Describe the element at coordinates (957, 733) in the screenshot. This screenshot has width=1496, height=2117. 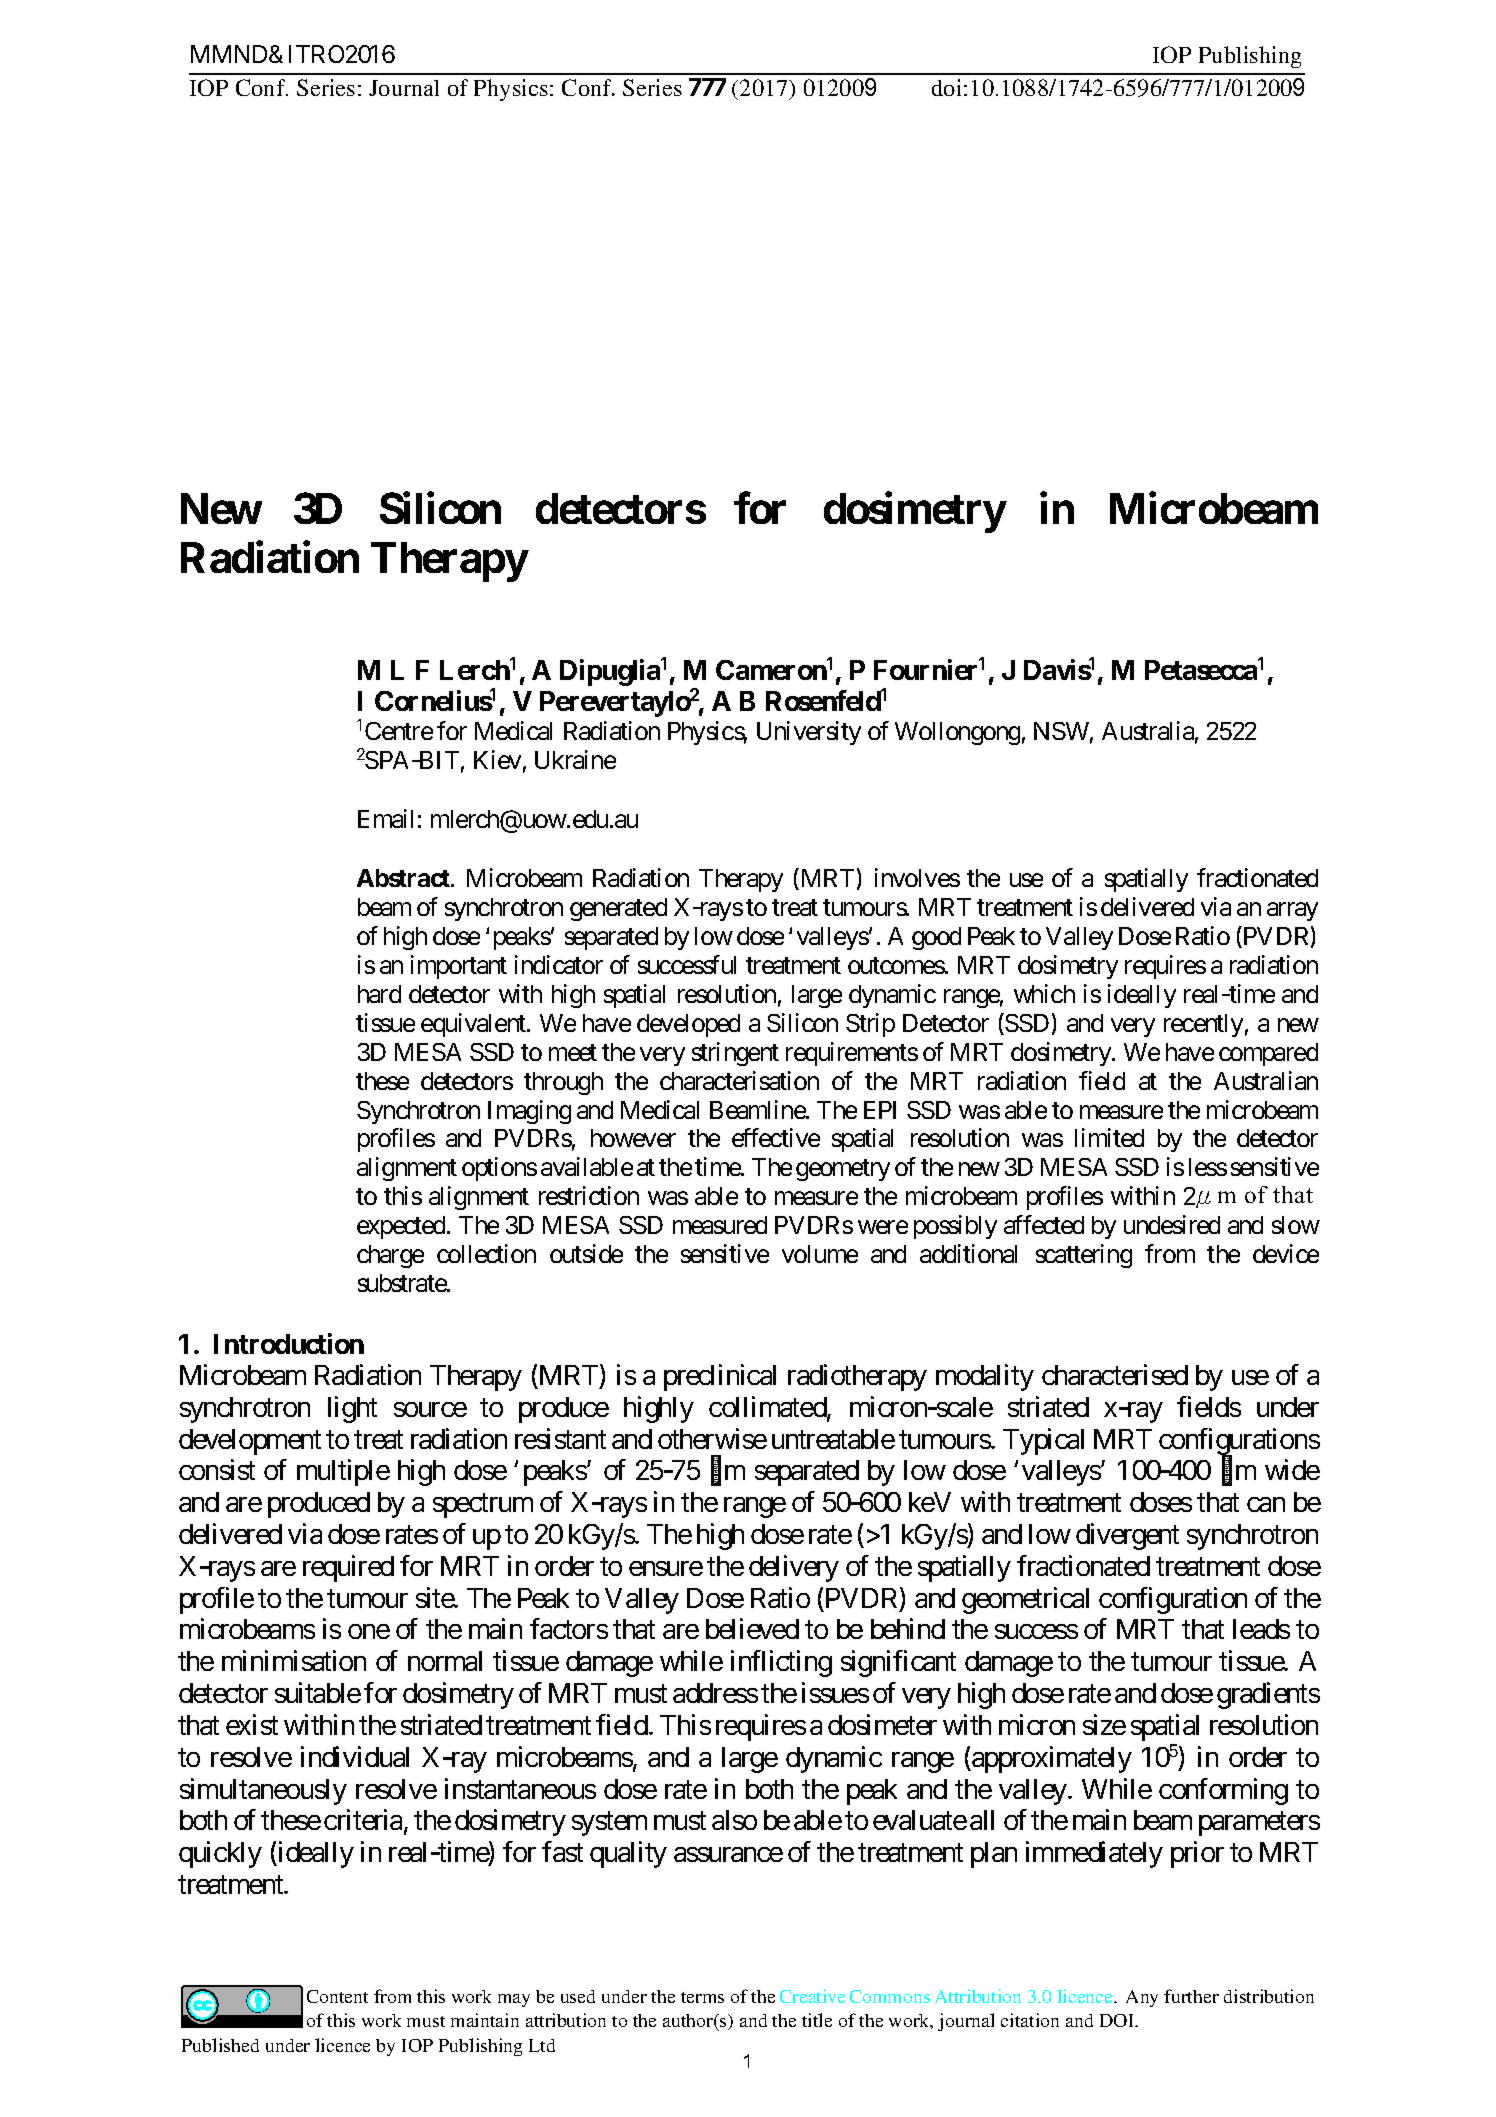
I see `Wollongong` at that location.
